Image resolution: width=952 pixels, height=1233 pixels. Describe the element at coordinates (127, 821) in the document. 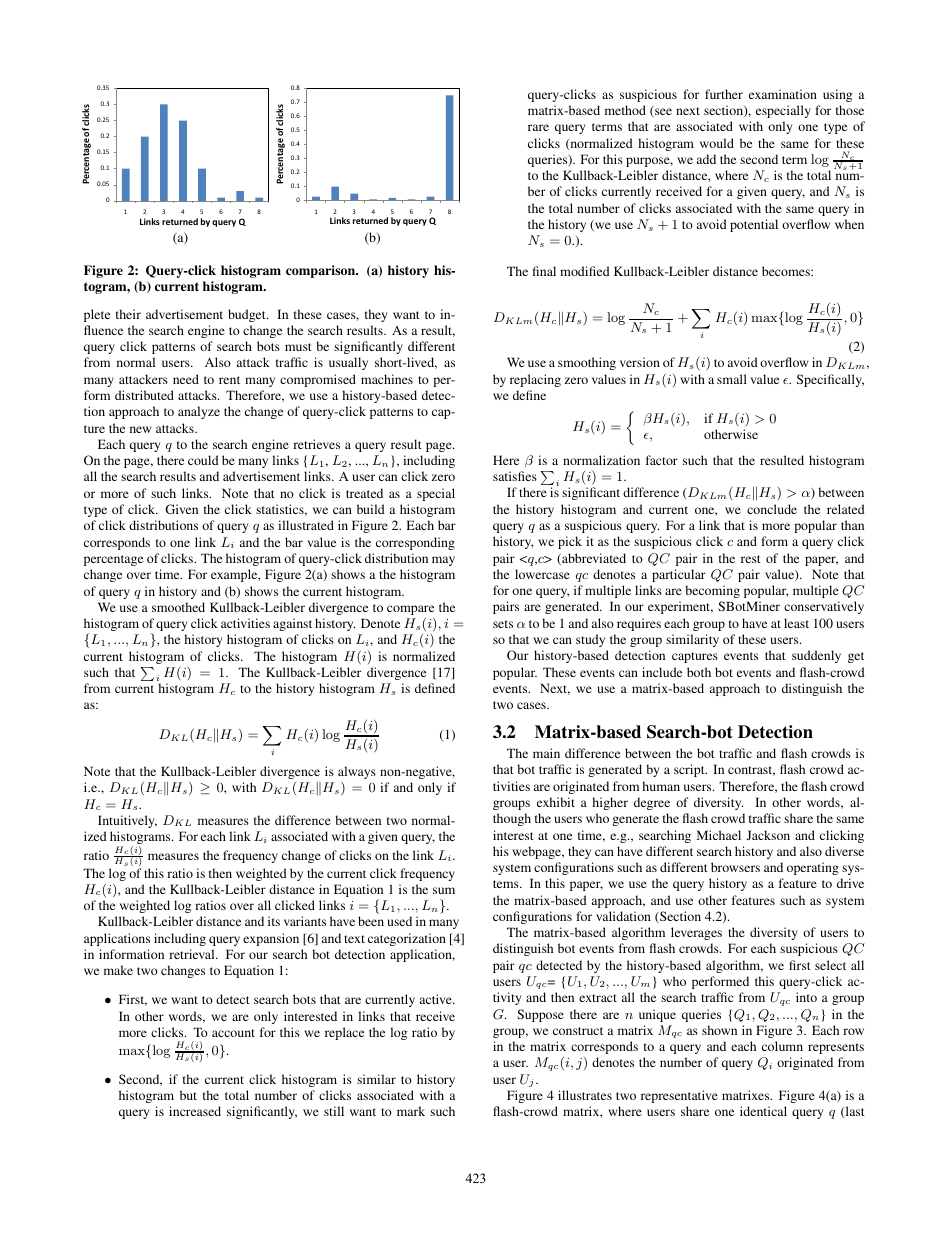

I see `Intuitively` at that location.
